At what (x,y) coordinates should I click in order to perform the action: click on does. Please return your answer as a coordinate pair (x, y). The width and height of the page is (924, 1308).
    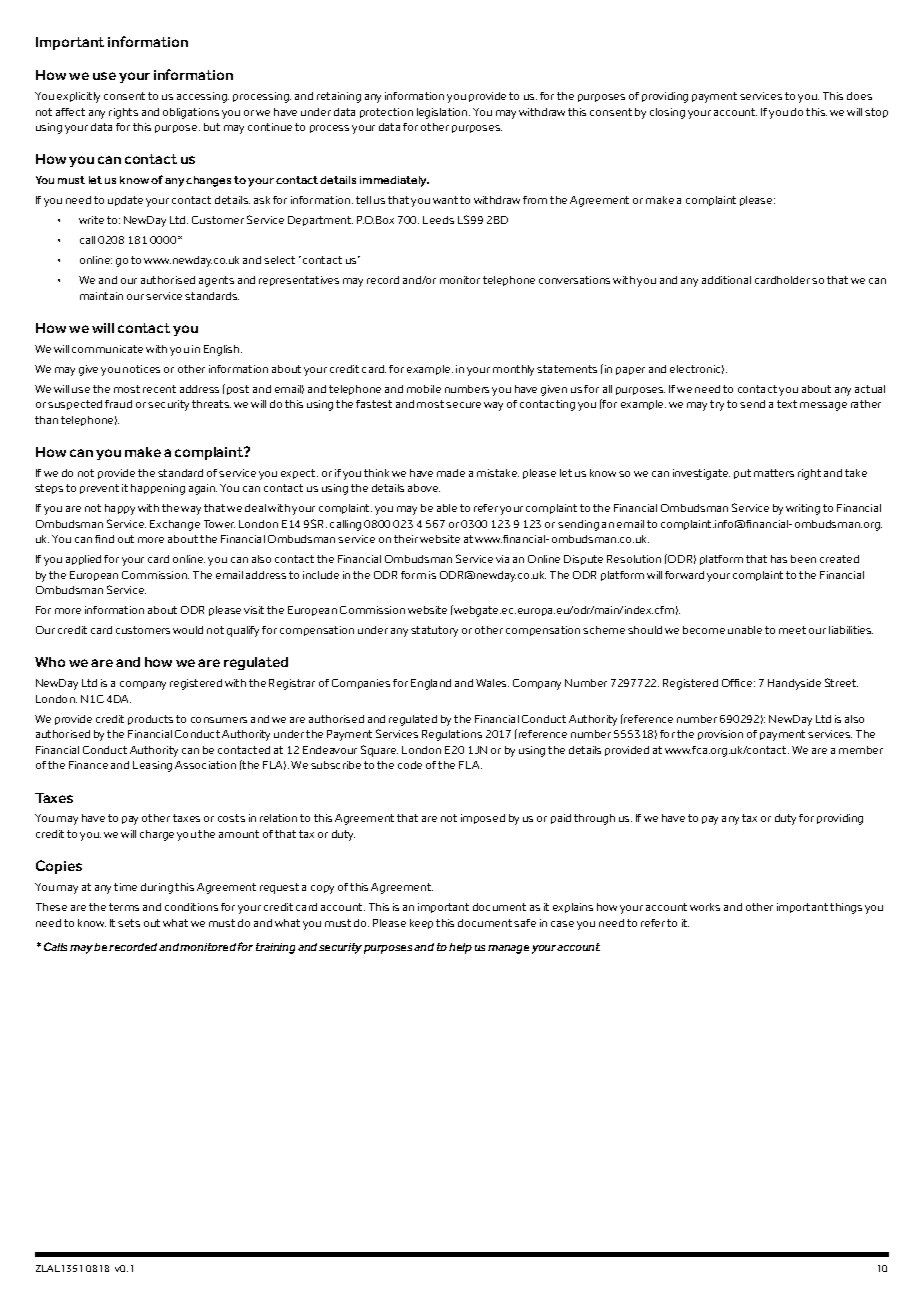
    Looking at the image, I should click on (859, 96).
